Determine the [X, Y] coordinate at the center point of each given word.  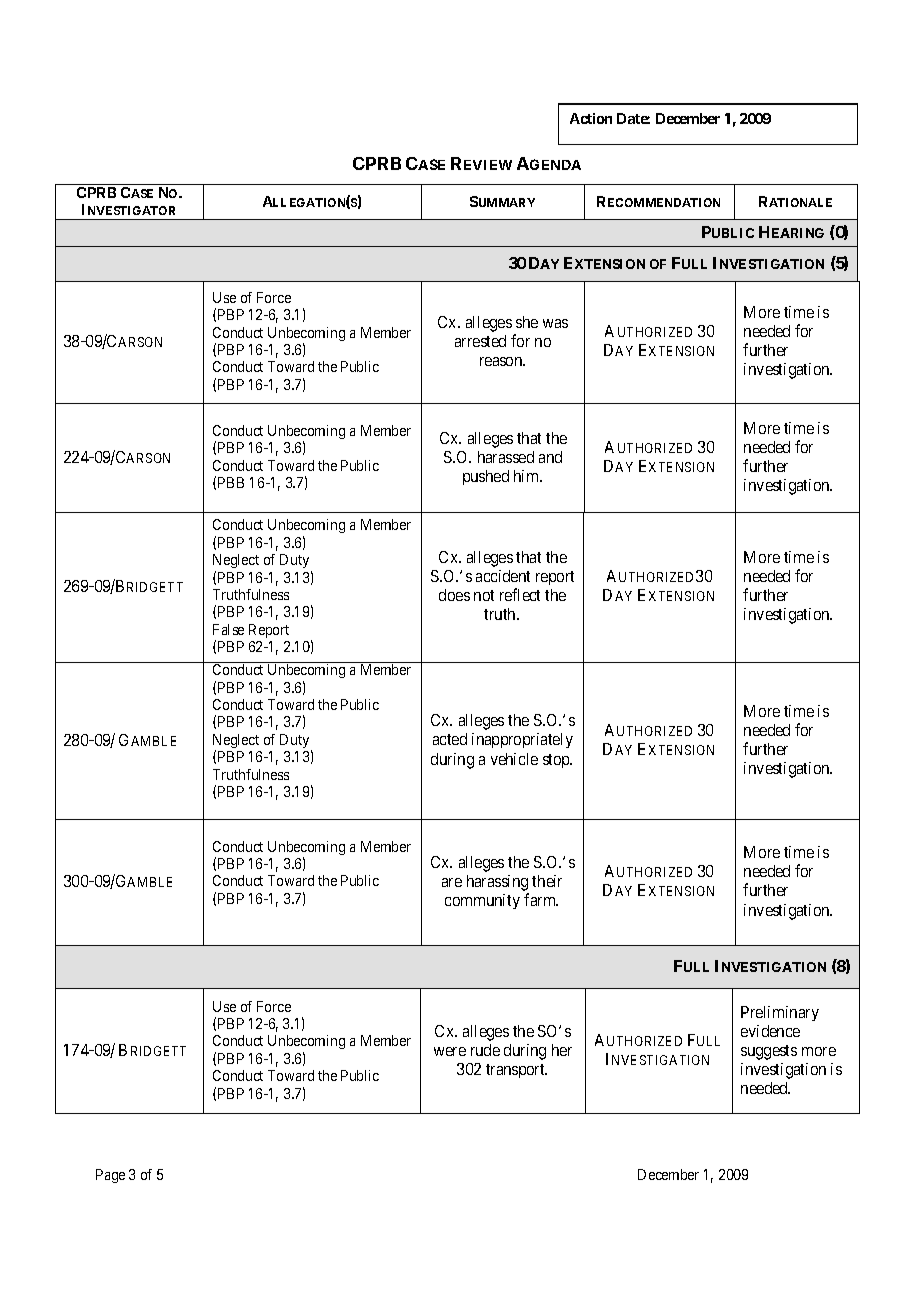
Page [110, 1176]
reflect [520, 594]
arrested [480, 341]
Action [591, 118]
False [228, 629]
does [454, 595]
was [555, 323]
